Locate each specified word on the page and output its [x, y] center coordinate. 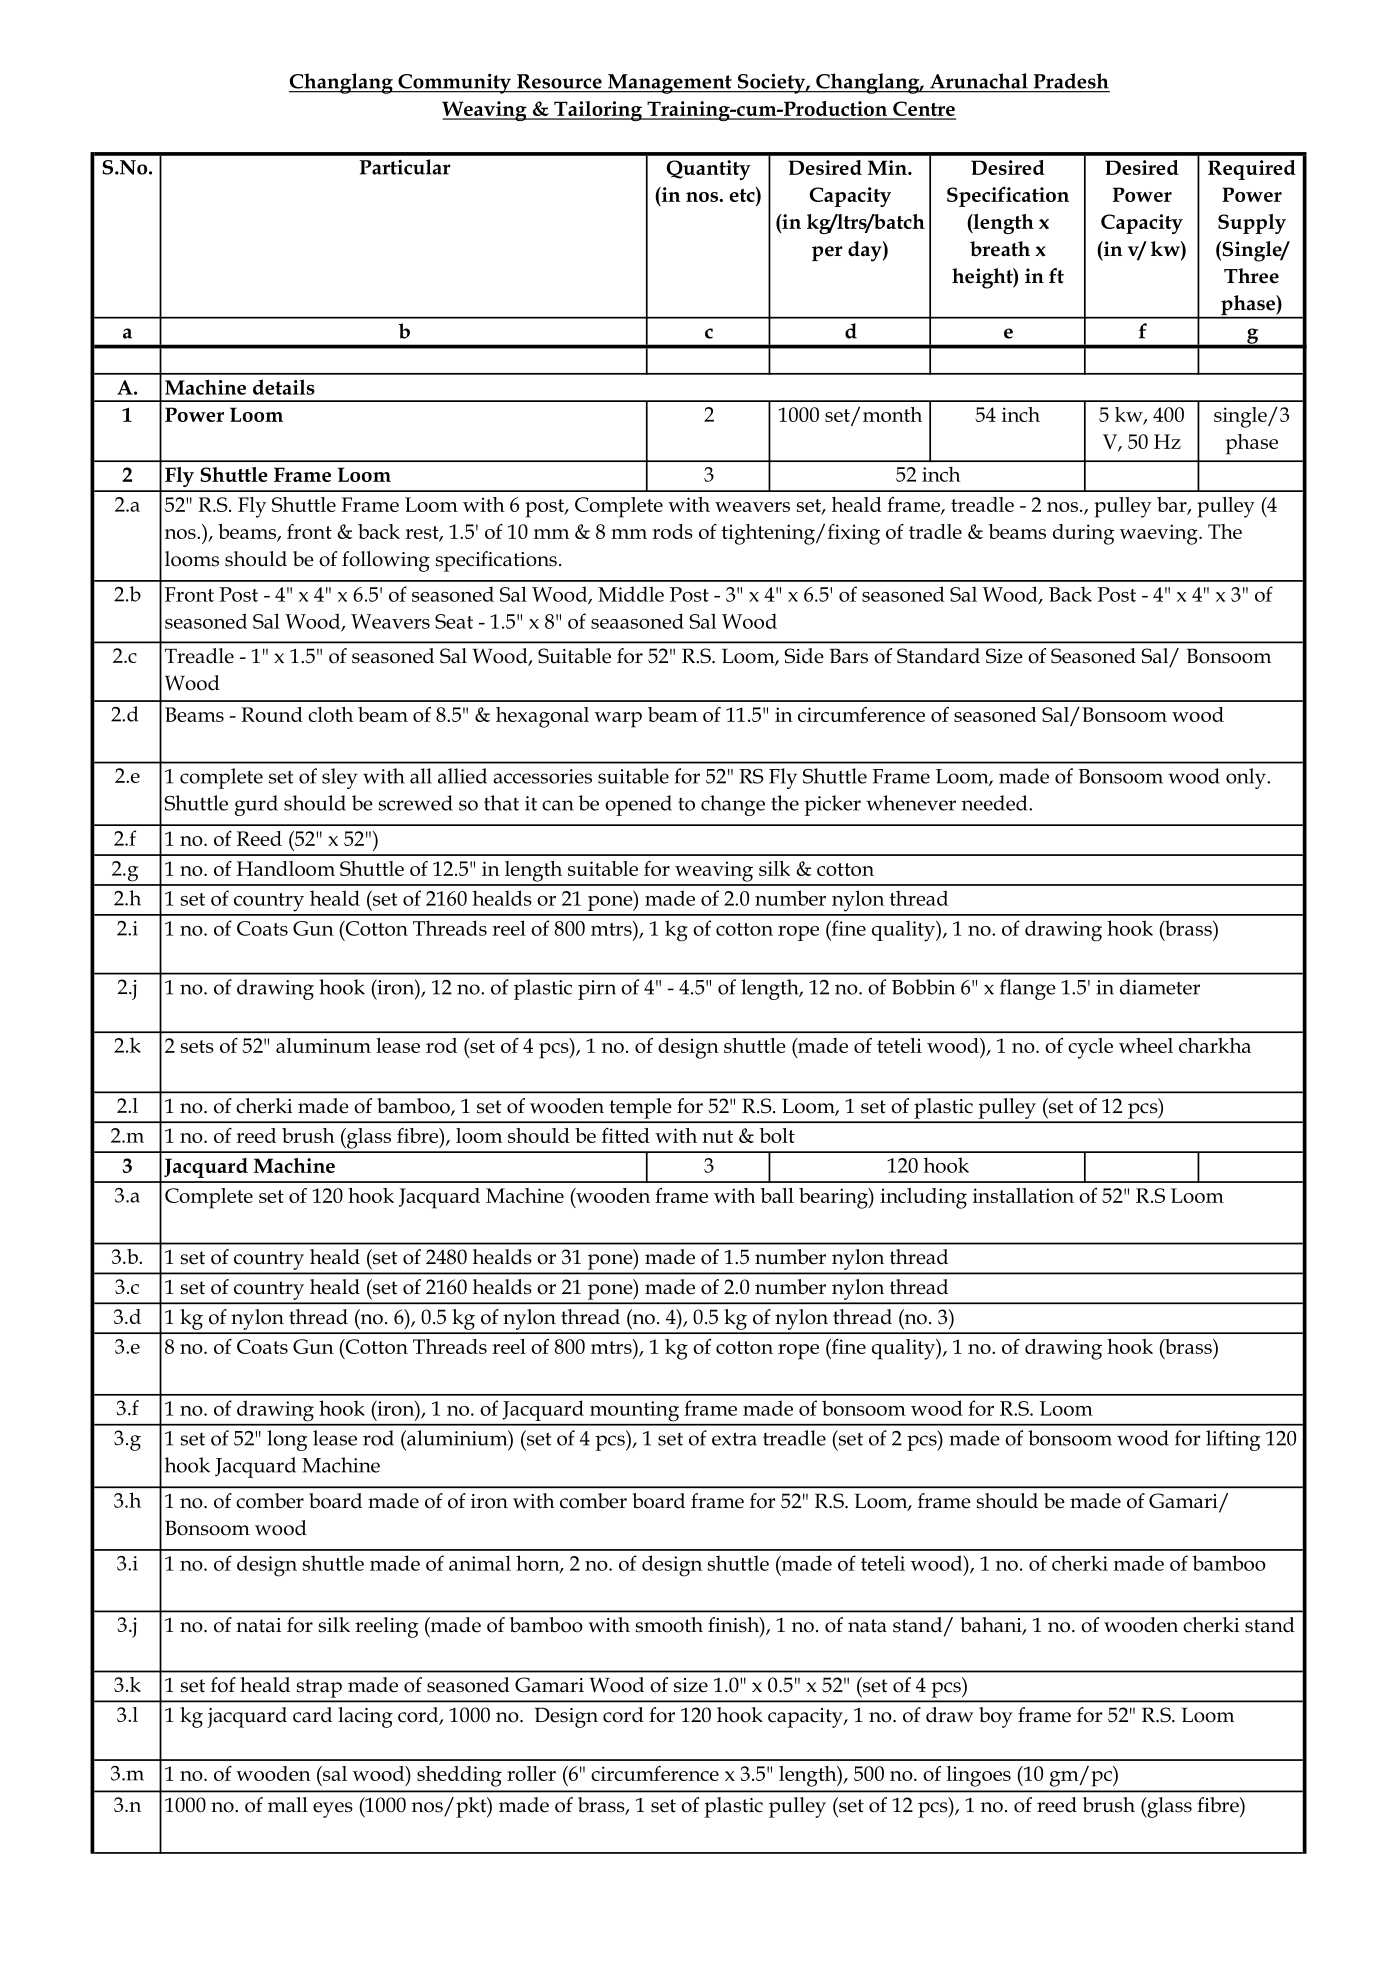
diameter [1160, 987]
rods [672, 531]
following [386, 561]
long [287, 1440]
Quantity [709, 170]
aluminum [323, 1045]
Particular [405, 167]
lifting [1233, 1440]
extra [734, 1439]
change [733, 805]
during [1083, 534]
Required [1252, 170]
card [312, 1715]
